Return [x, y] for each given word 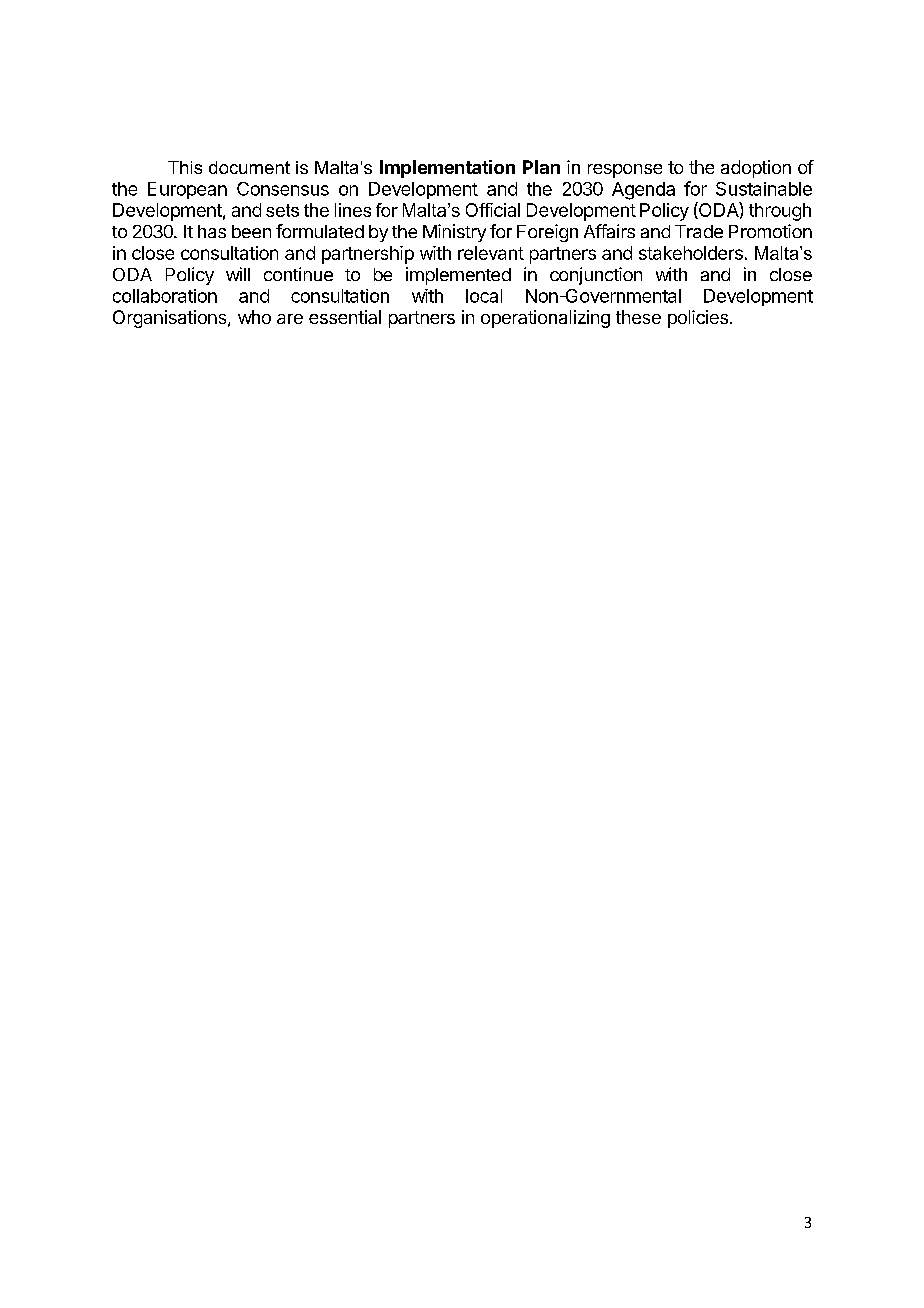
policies [698, 319]
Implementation [447, 169]
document [249, 167]
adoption [756, 169]
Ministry [454, 233]
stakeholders [691, 253]
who [254, 317]
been [251, 231]
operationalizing [545, 319]
